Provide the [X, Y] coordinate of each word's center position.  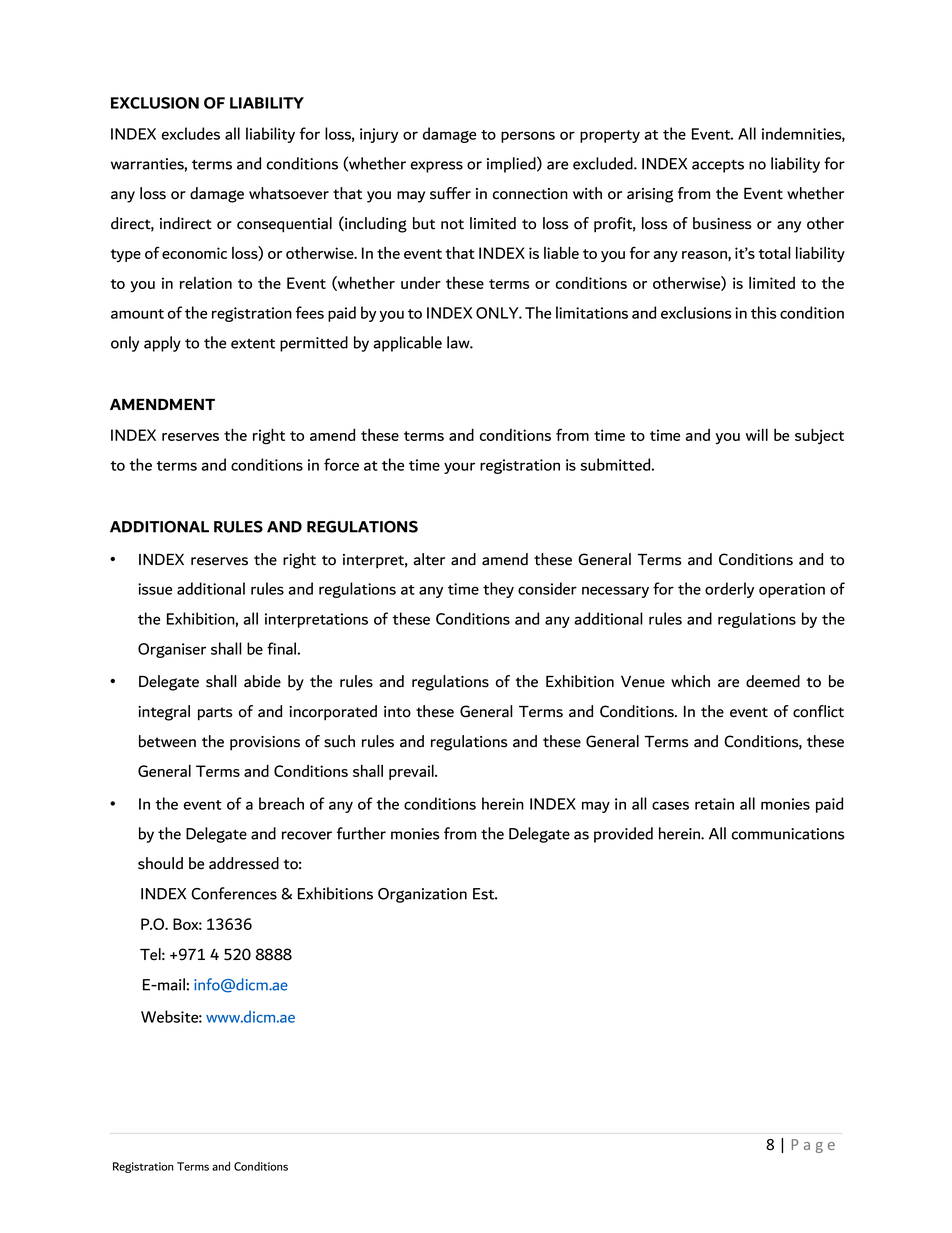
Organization [422, 895]
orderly [729, 590]
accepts [718, 166]
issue [155, 589]
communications [788, 834]
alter [429, 559]
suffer [450, 193]
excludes [191, 133]
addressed [244, 863]
